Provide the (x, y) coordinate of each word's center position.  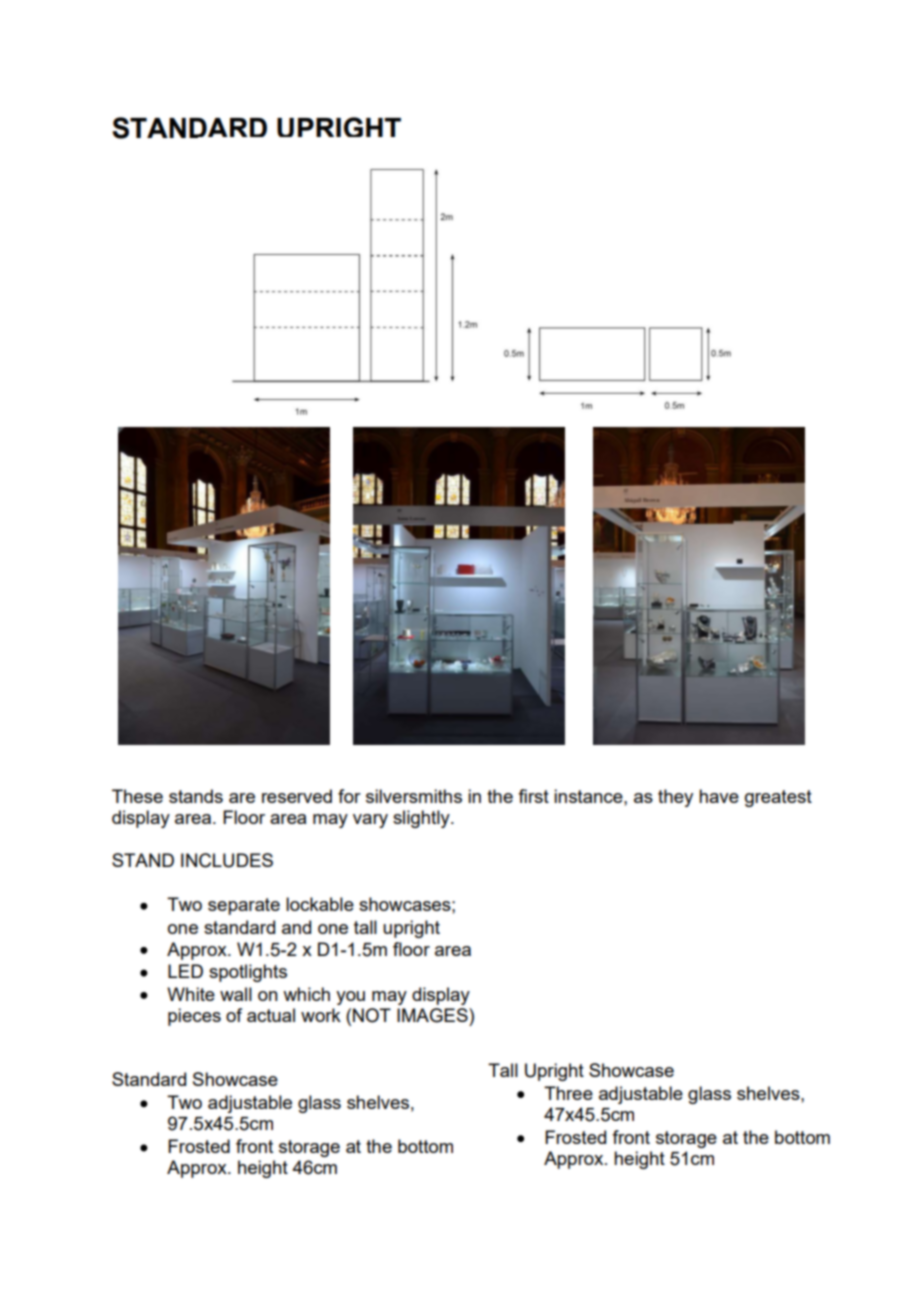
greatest (778, 798)
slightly (422, 819)
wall (236, 994)
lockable (320, 904)
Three (568, 1093)
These (137, 796)
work (321, 1015)
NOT (372, 1015)
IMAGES (433, 1015)
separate (244, 906)
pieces (194, 1017)
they (675, 798)
